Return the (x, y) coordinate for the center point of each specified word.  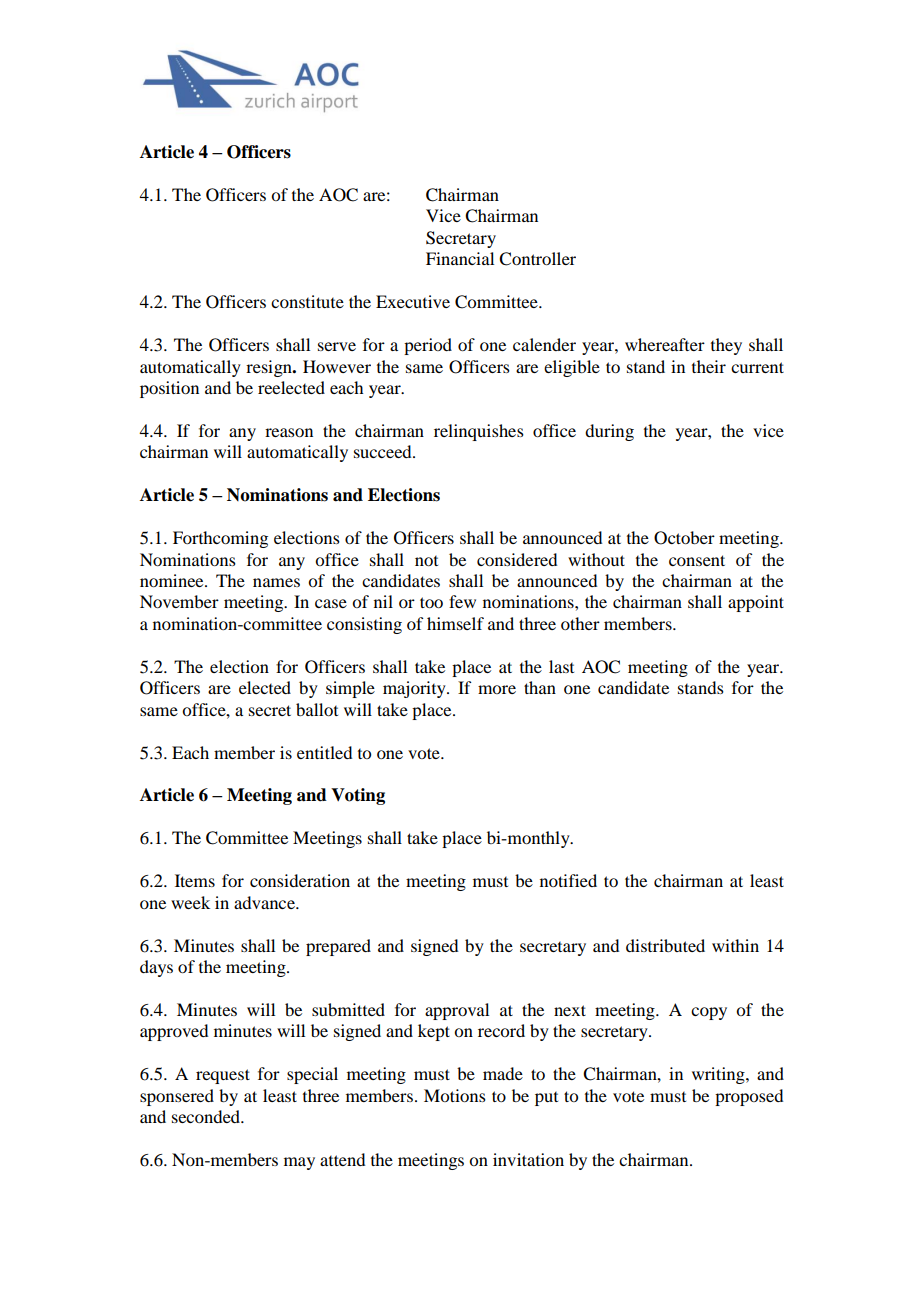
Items (195, 880)
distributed (665, 945)
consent (697, 560)
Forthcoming (220, 539)
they (726, 346)
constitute (307, 301)
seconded (207, 1116)
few (462, 601)
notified (568, 880)
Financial (460, 258)
